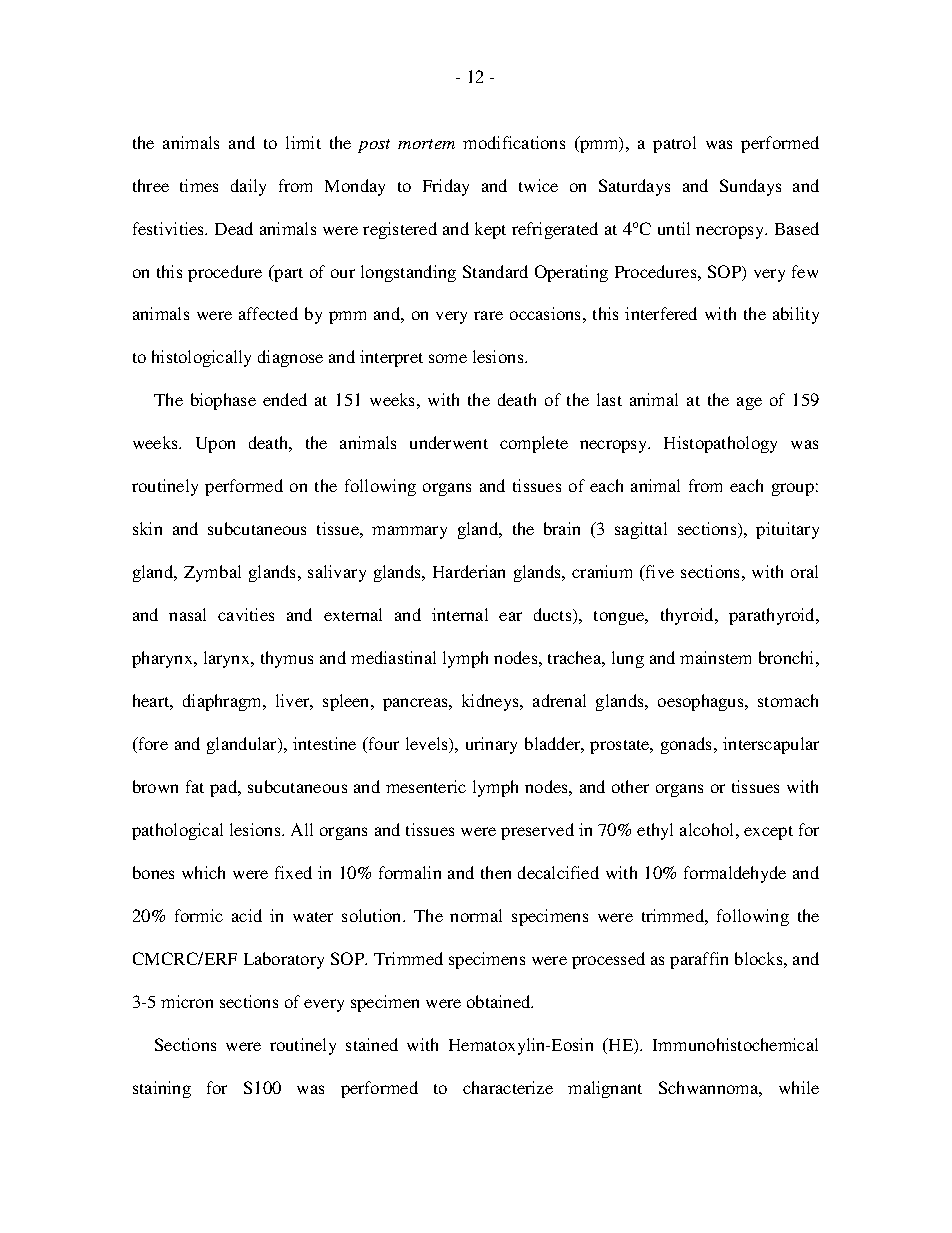  I want to click on underwent, so click(449, 442).
